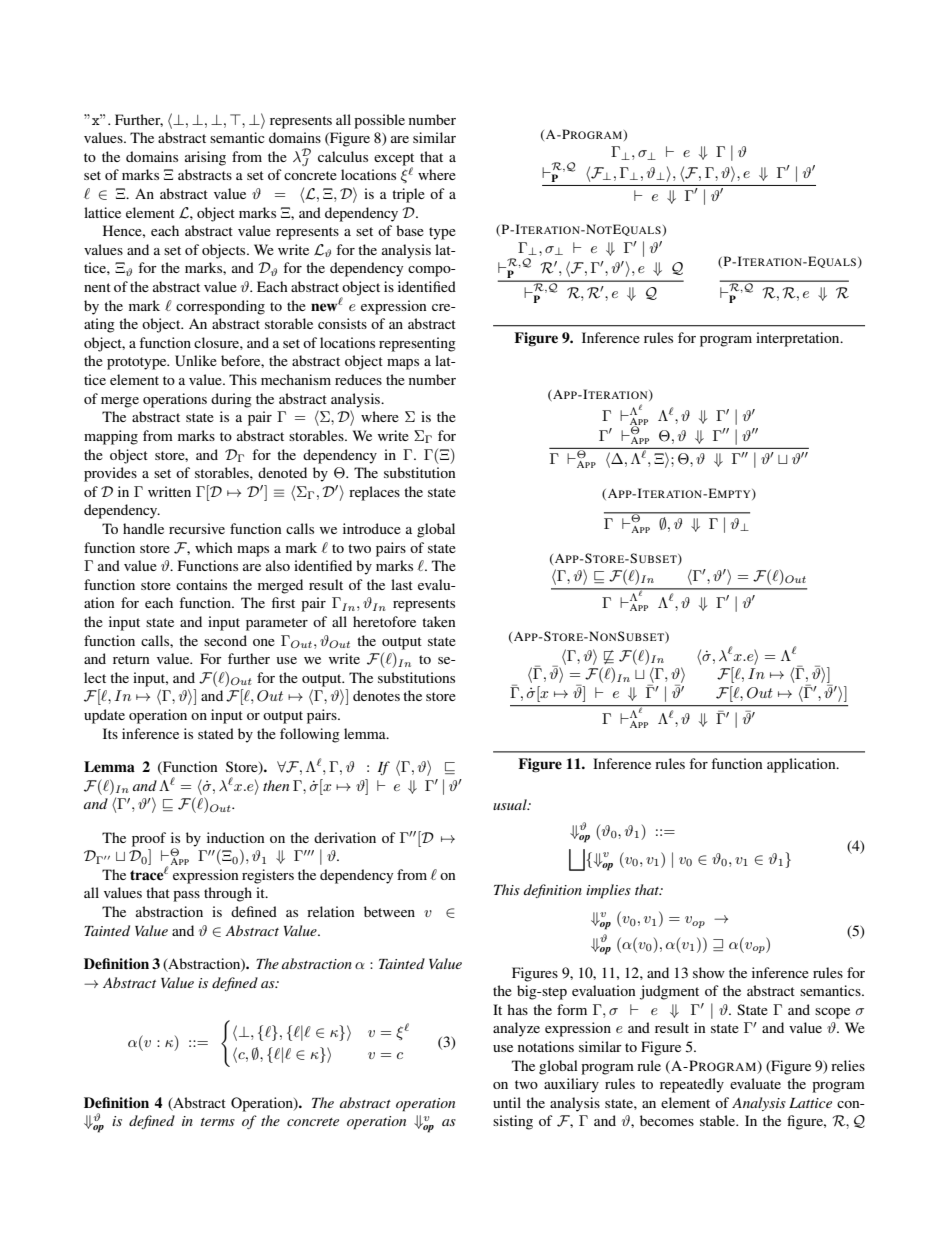 This page has width=952, height=1233. What do you see at coordinates (511, 804) in the page?
I see `usual` at bounding box center [511, 804].
